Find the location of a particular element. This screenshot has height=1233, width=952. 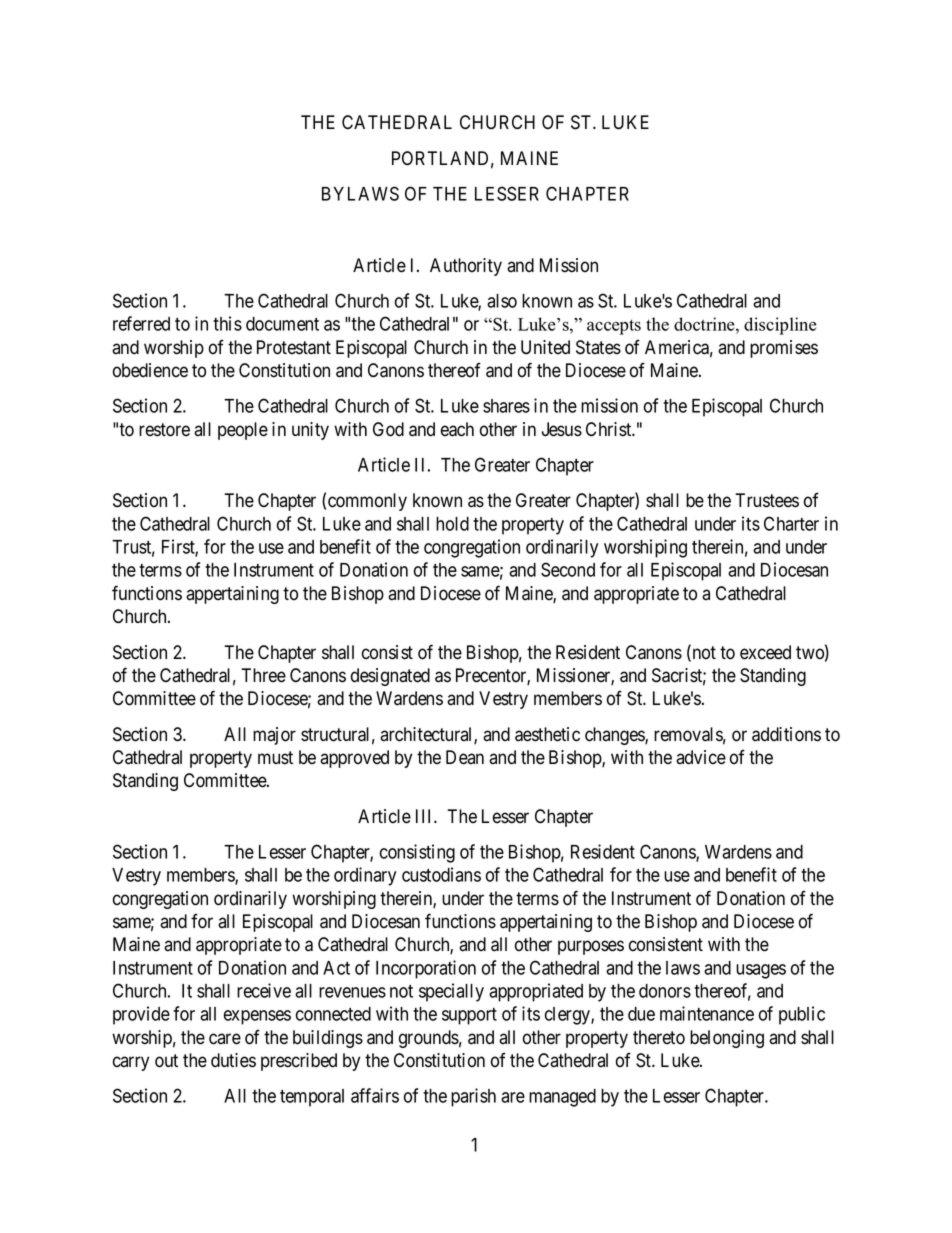

this is located at coordinates (227, 323).
